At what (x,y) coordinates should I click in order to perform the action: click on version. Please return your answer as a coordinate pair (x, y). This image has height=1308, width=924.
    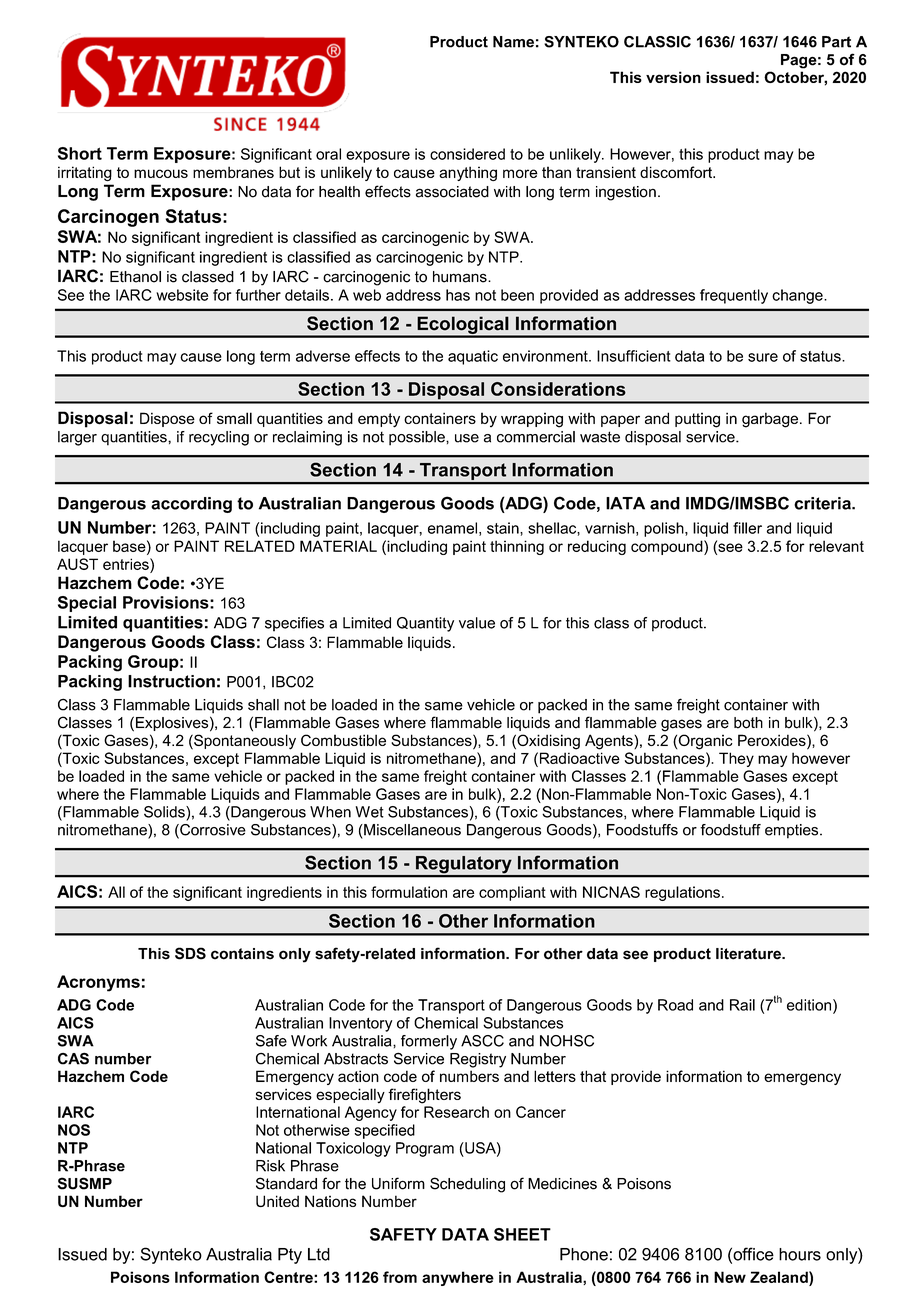
    Looking at the image, I should click on (673, 77).
